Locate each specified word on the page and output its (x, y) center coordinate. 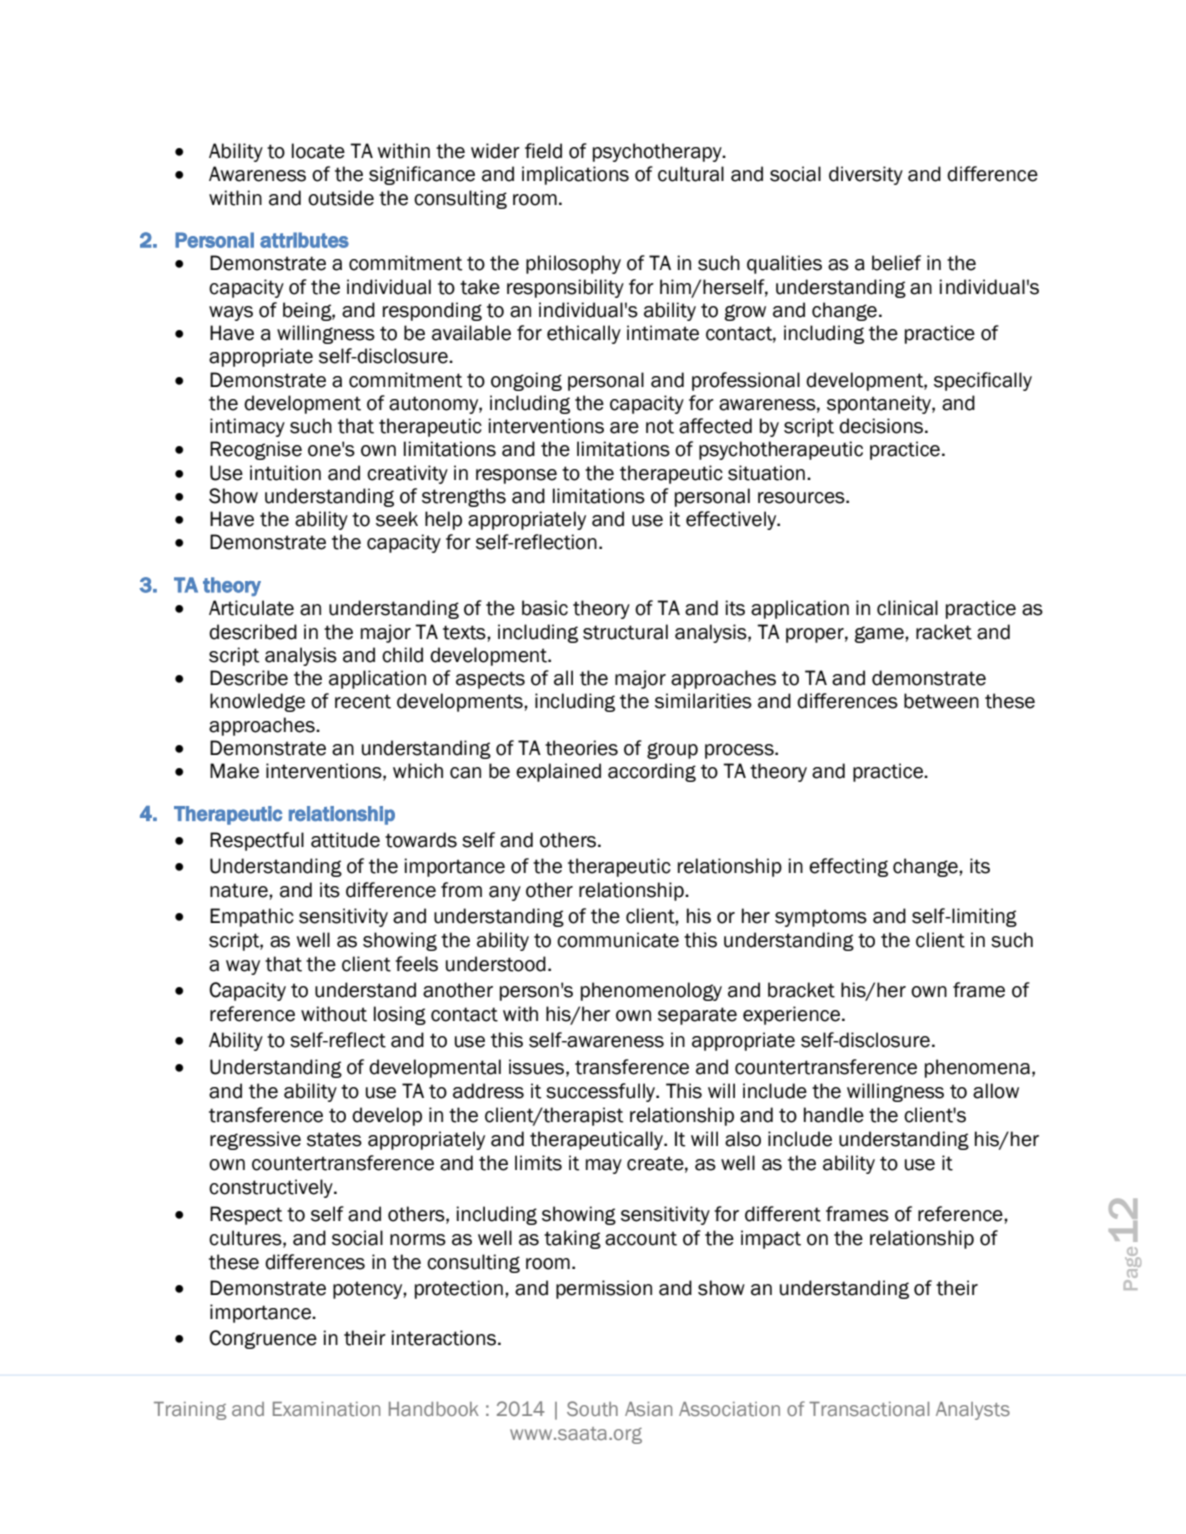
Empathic (252, 917)
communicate (618, 940)
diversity (866, 175)
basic (545, 608)
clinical (907, 608)
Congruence (263, 1339)
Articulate (251, 608)
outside (341, 198)
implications (575, 175)
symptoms (821, 918)
